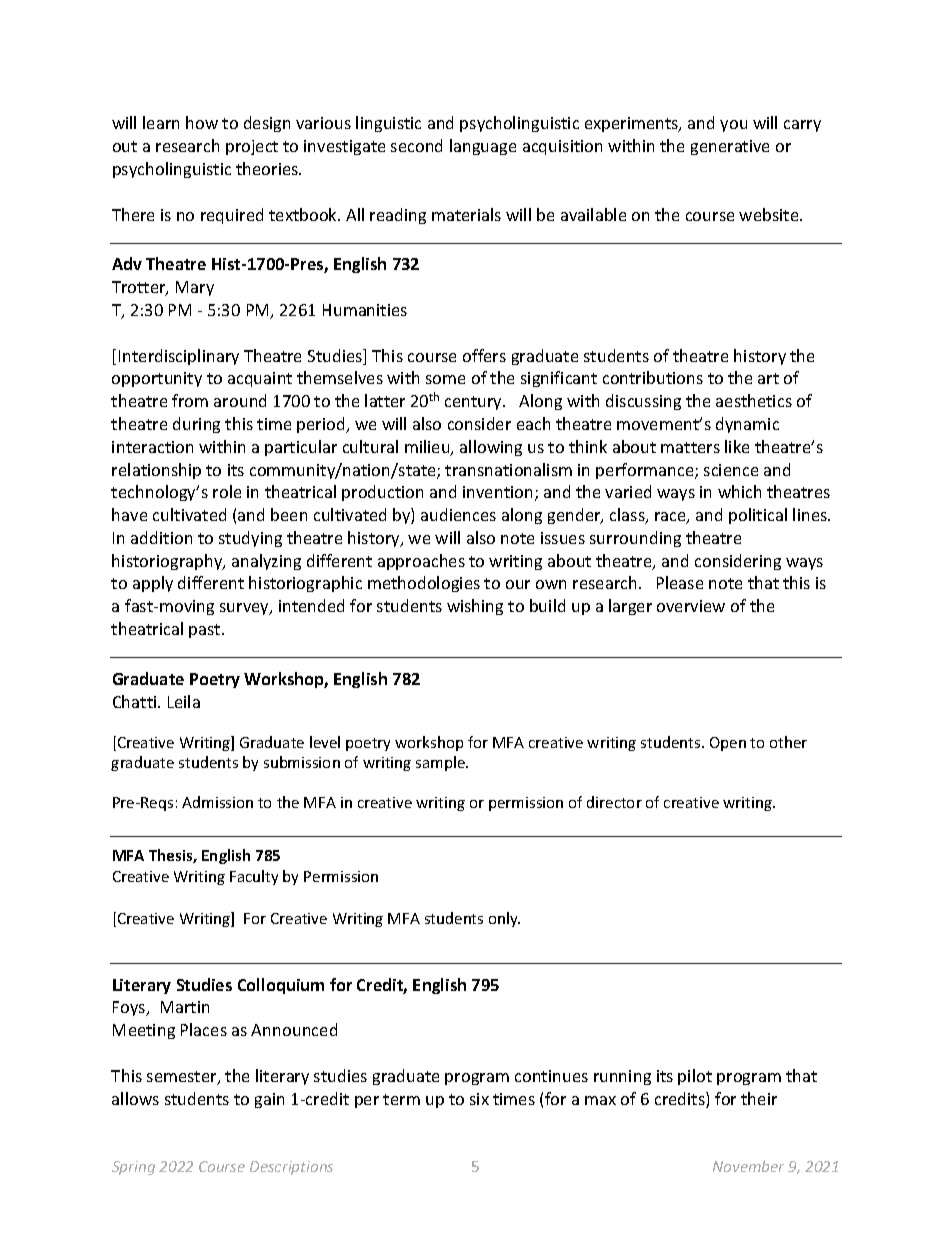 This document has height=1233, width=952. What do you see at coordinates (441, 763) in the document?
I see `sample` at bounding box center [441, 763].
